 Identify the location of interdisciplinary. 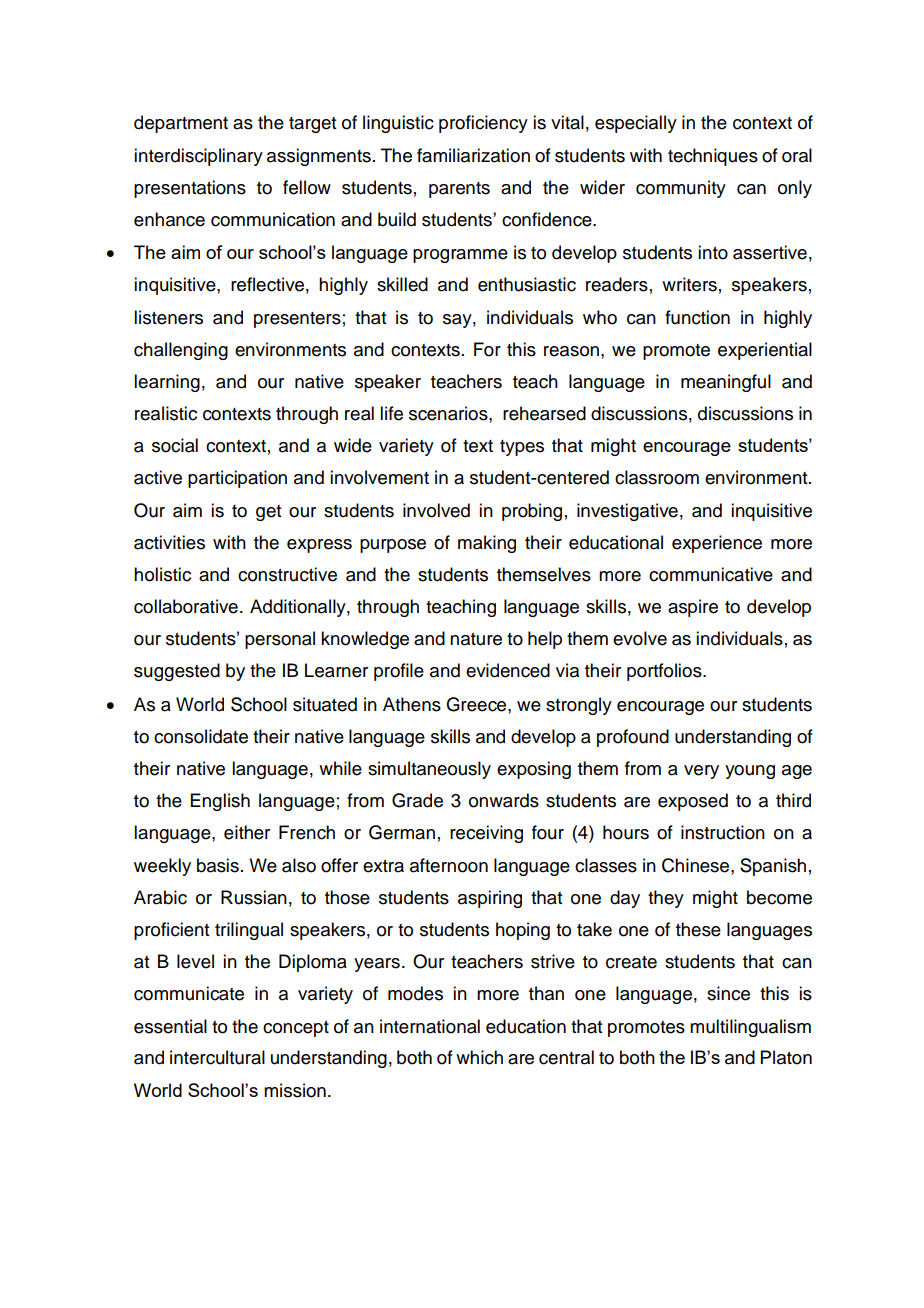
(198, 157).
